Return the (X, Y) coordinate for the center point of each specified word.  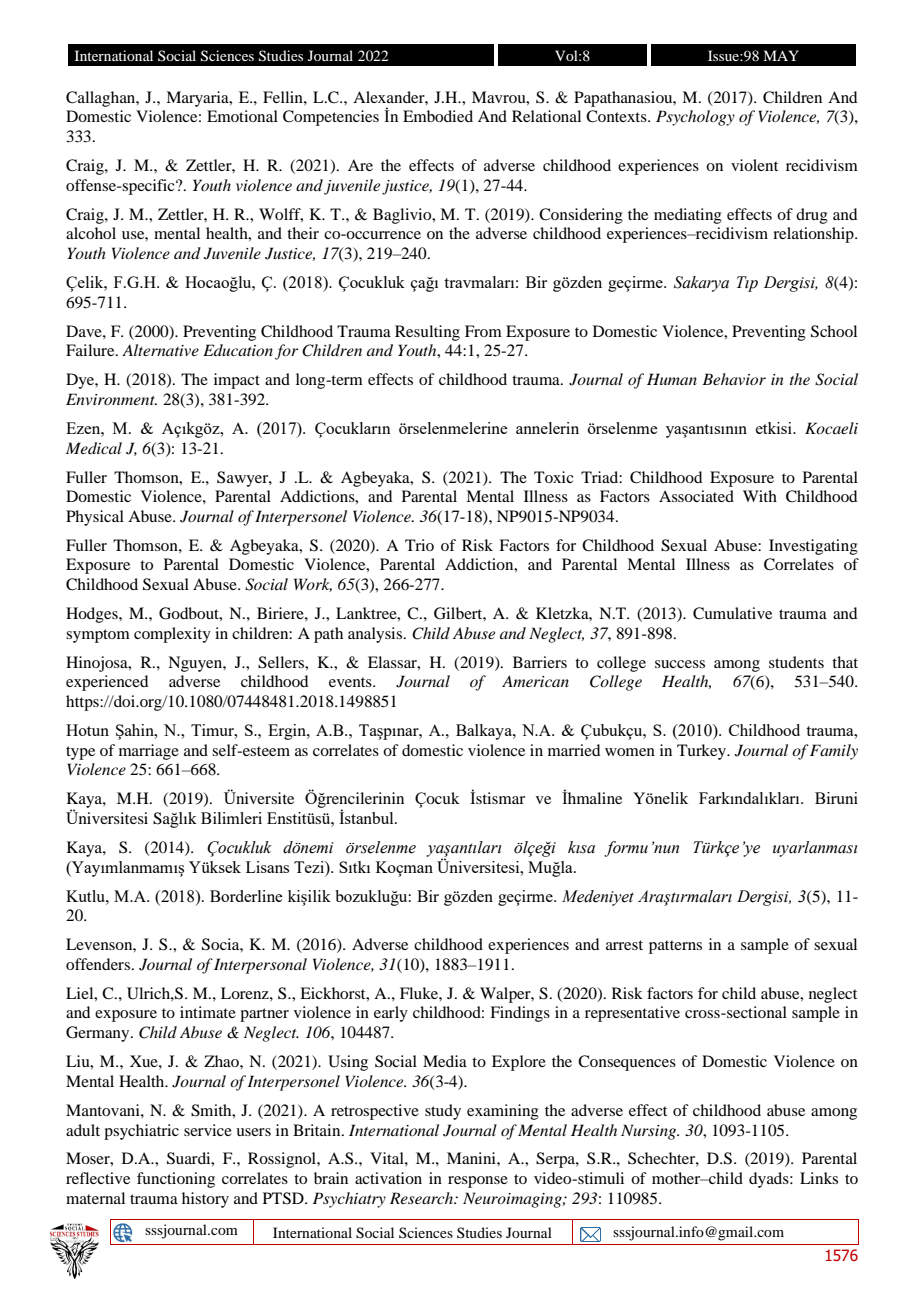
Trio (419, 545)
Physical (95, 518)
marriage (149, 752)
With (760, 496)
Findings (520, 1014)
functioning (176, 1180)
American (535, 681)
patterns (675, 947)
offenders (98, 964)
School (834, 331)
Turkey (702, 752)
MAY (781, 55)
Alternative (160, 350)
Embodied (438, 116)
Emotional (242, 116)
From (483, 331)
